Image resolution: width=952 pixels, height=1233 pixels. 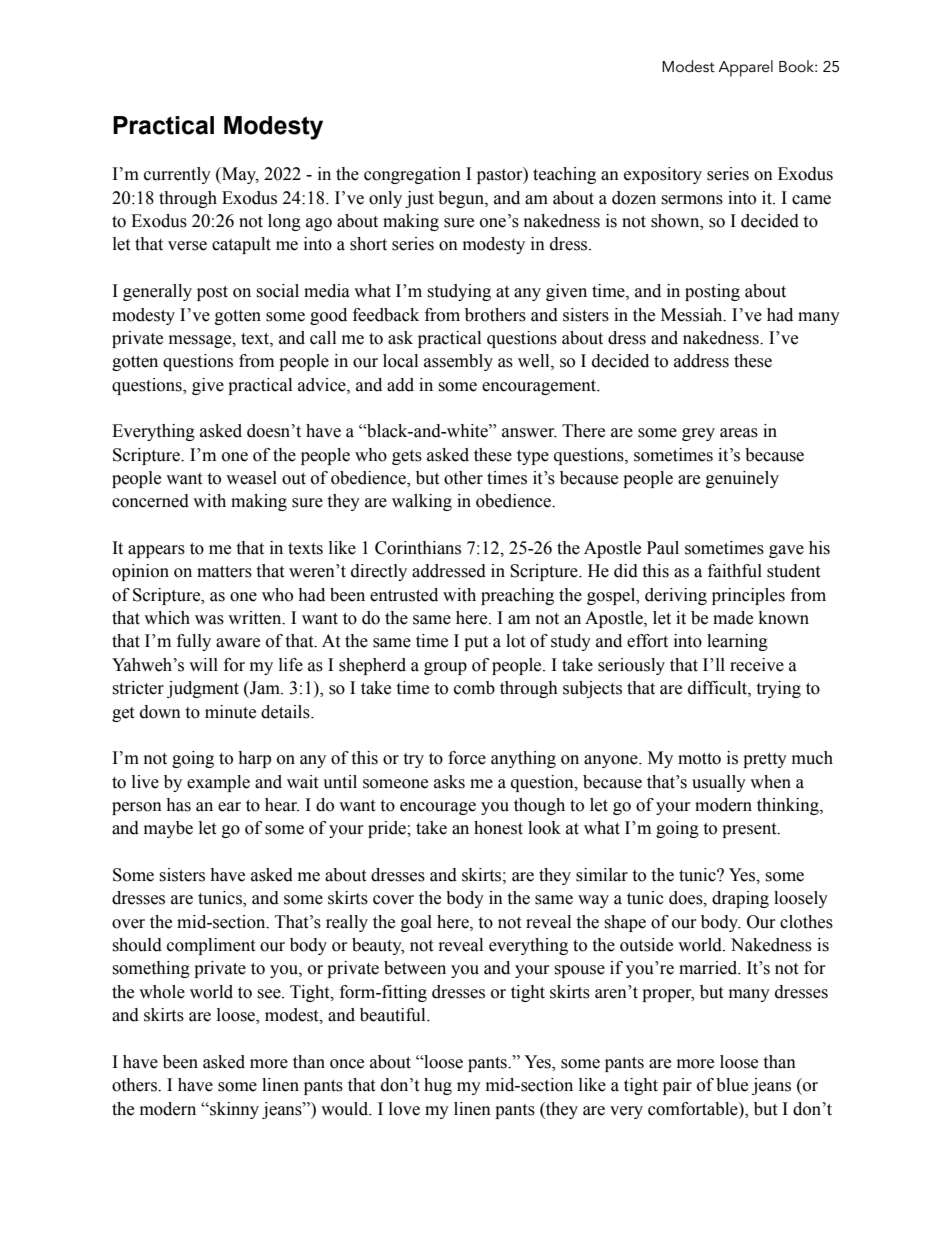 I want to click on force, so click(x=467, y=758).
